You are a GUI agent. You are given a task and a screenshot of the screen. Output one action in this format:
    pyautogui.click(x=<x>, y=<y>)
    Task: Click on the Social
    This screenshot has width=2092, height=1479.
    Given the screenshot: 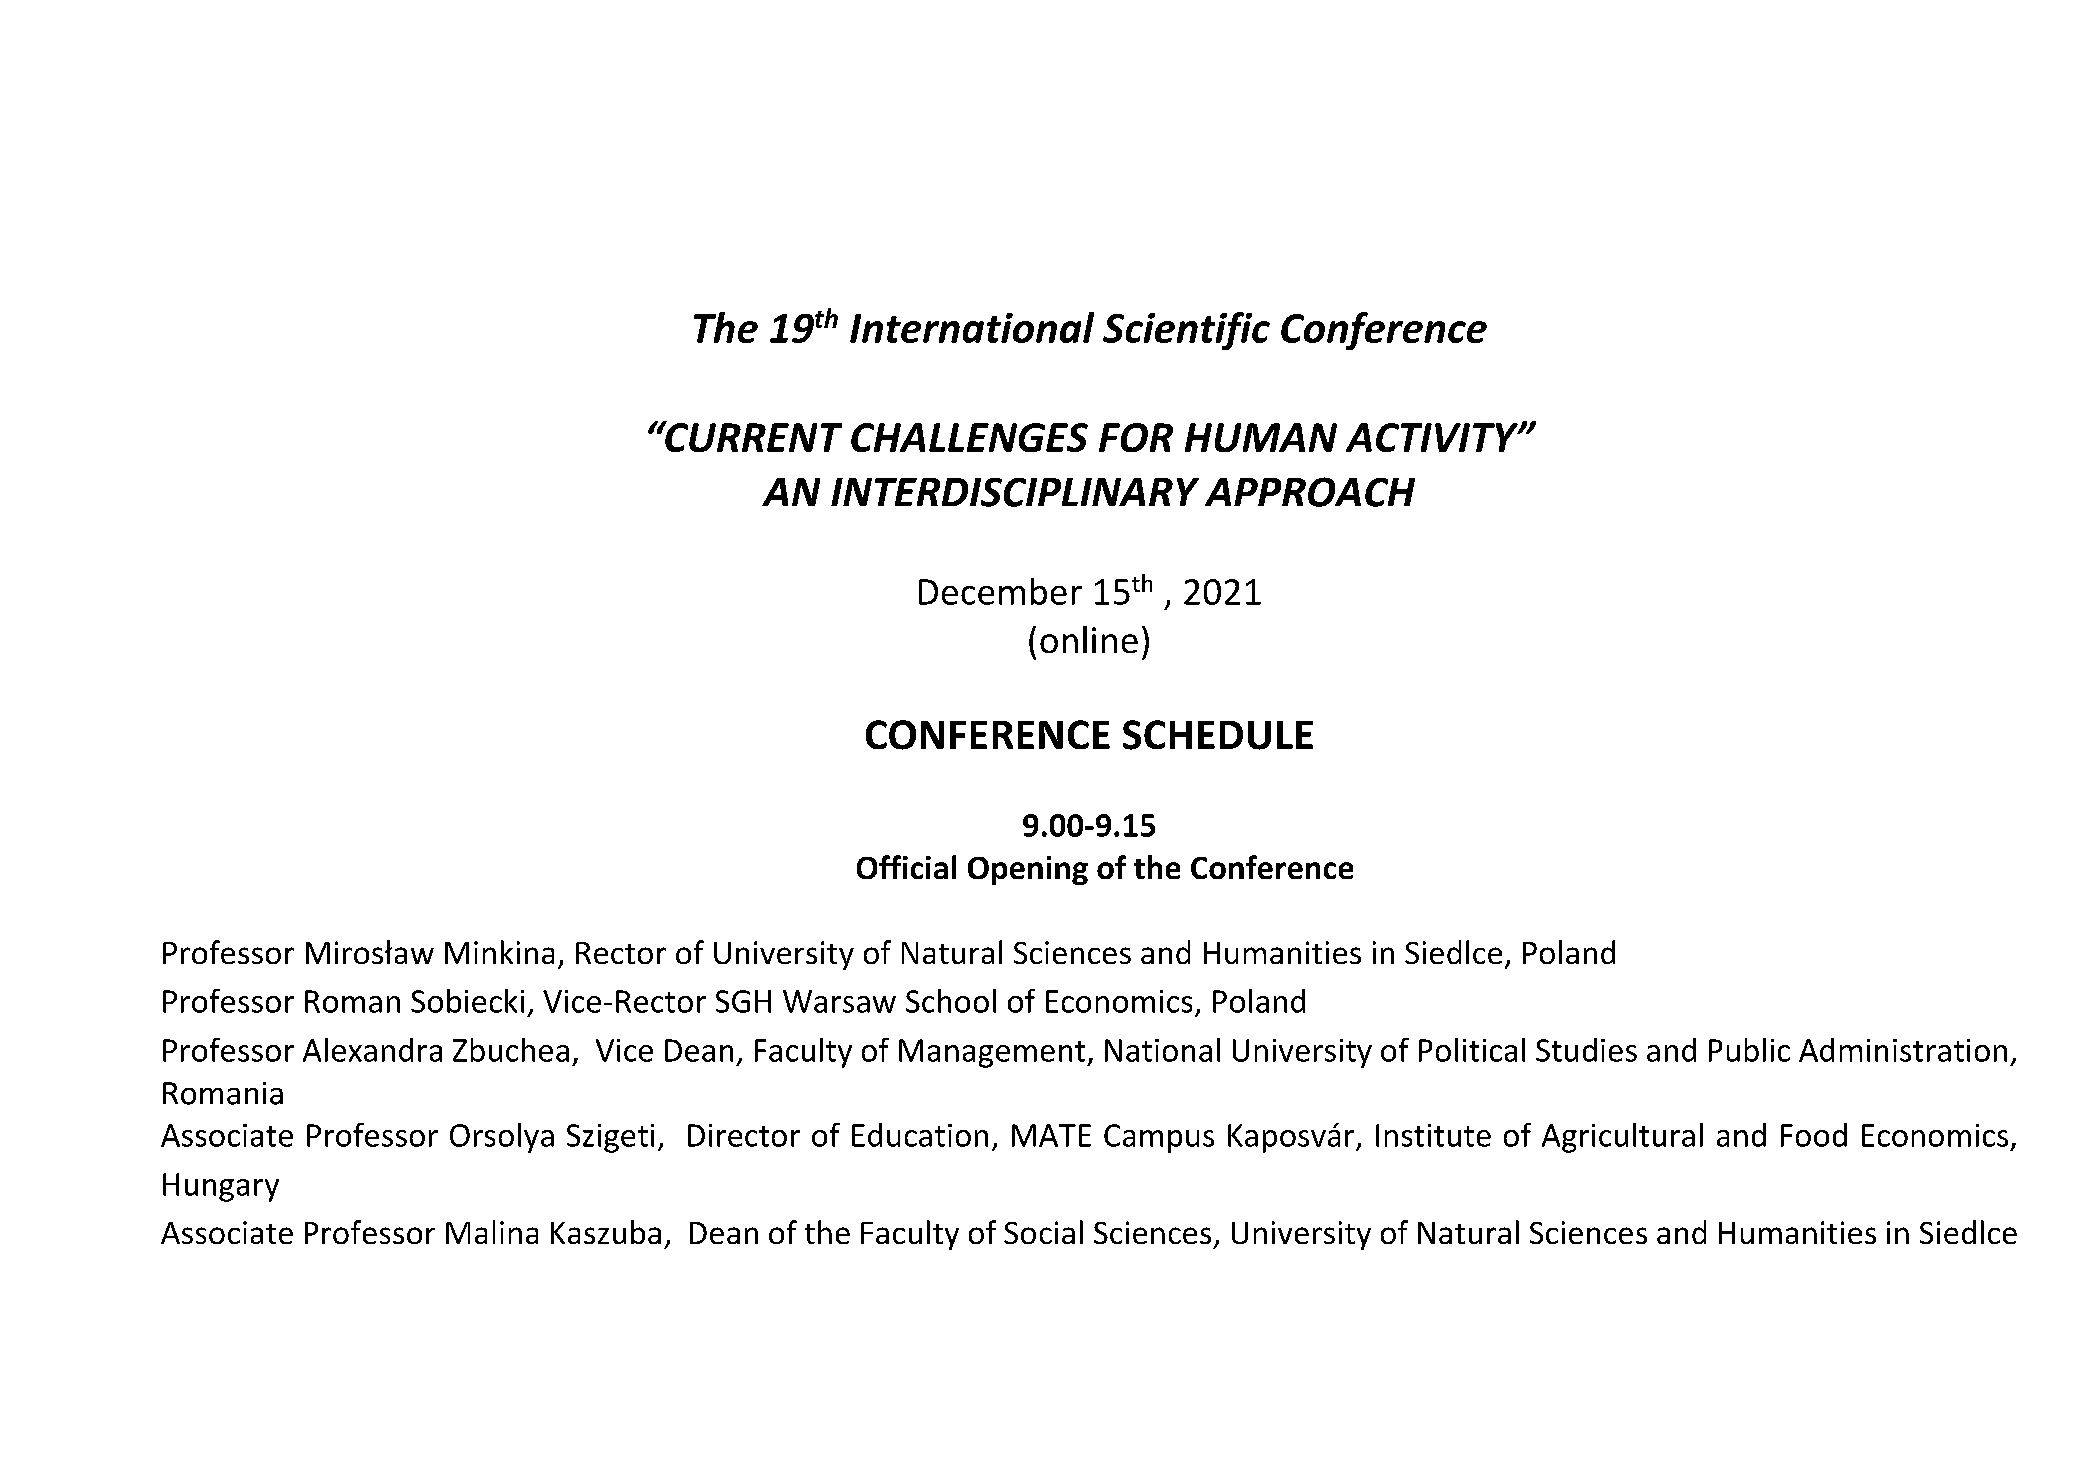 What is the action you would take?
    pyautogui.click(x=1043, y=1232)
